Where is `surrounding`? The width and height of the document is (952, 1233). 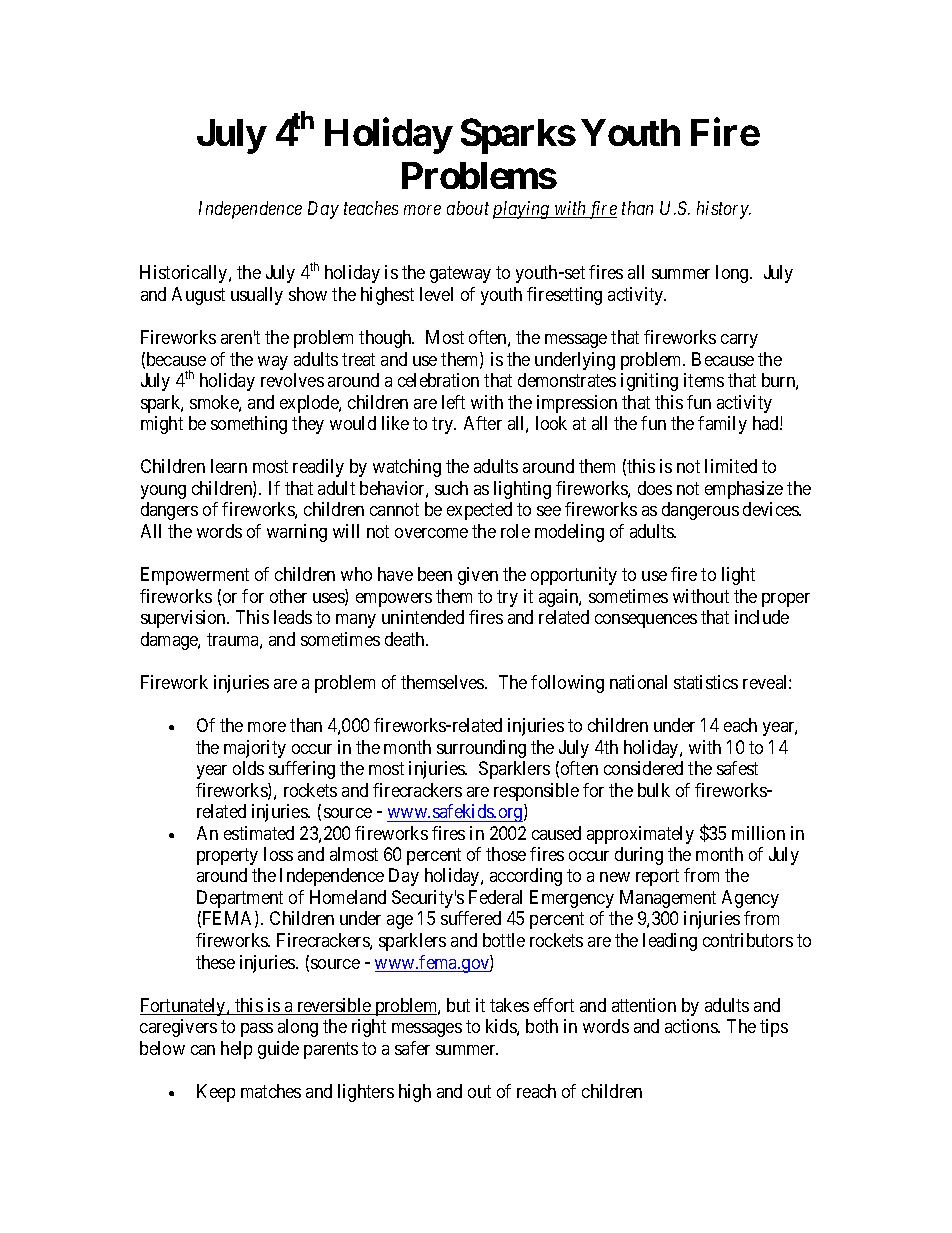 surrounding is located at coordinates (481, 749).
